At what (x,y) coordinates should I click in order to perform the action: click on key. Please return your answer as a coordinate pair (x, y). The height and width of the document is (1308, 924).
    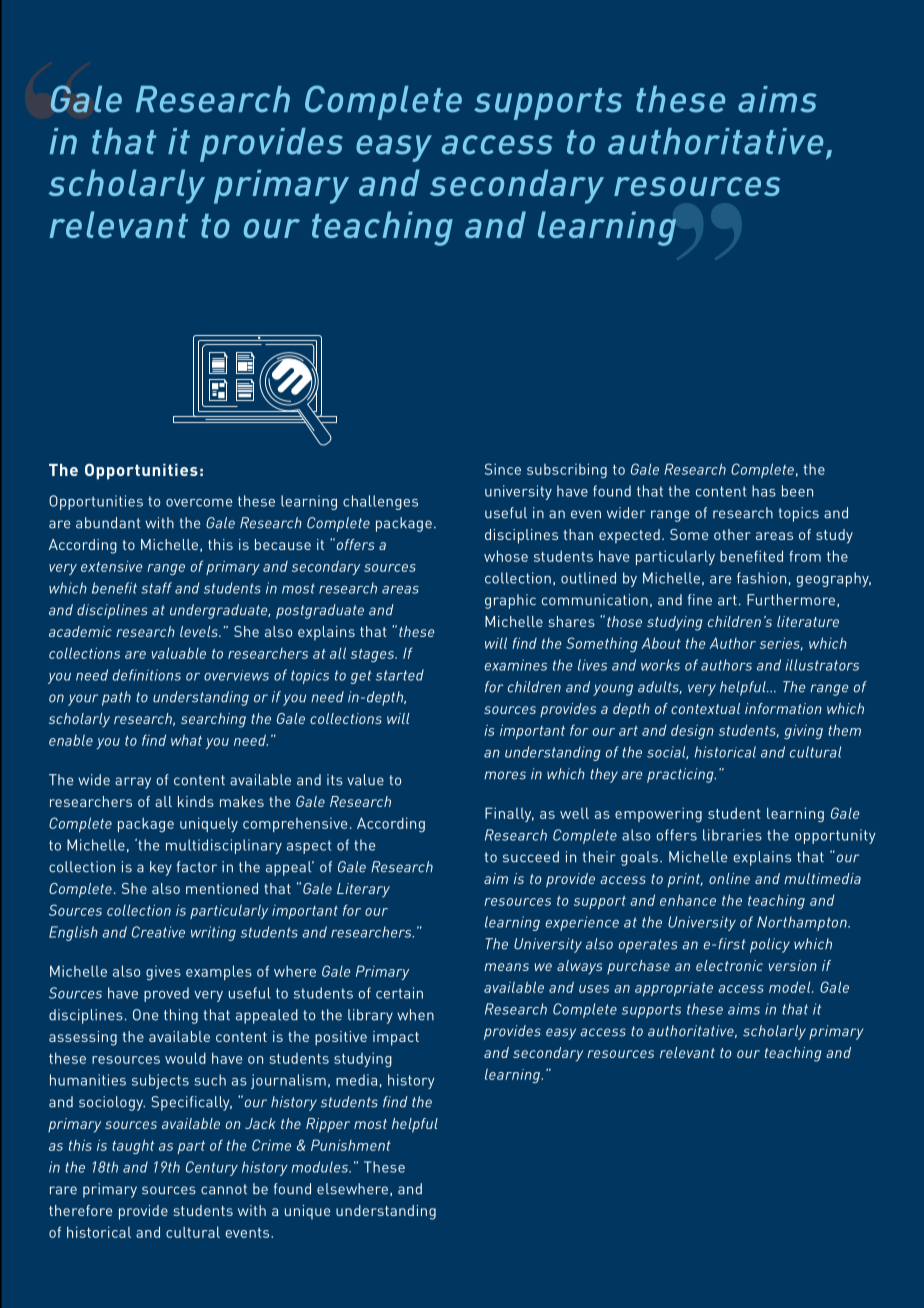
    Looking at the image, I should click on (161, 868).
